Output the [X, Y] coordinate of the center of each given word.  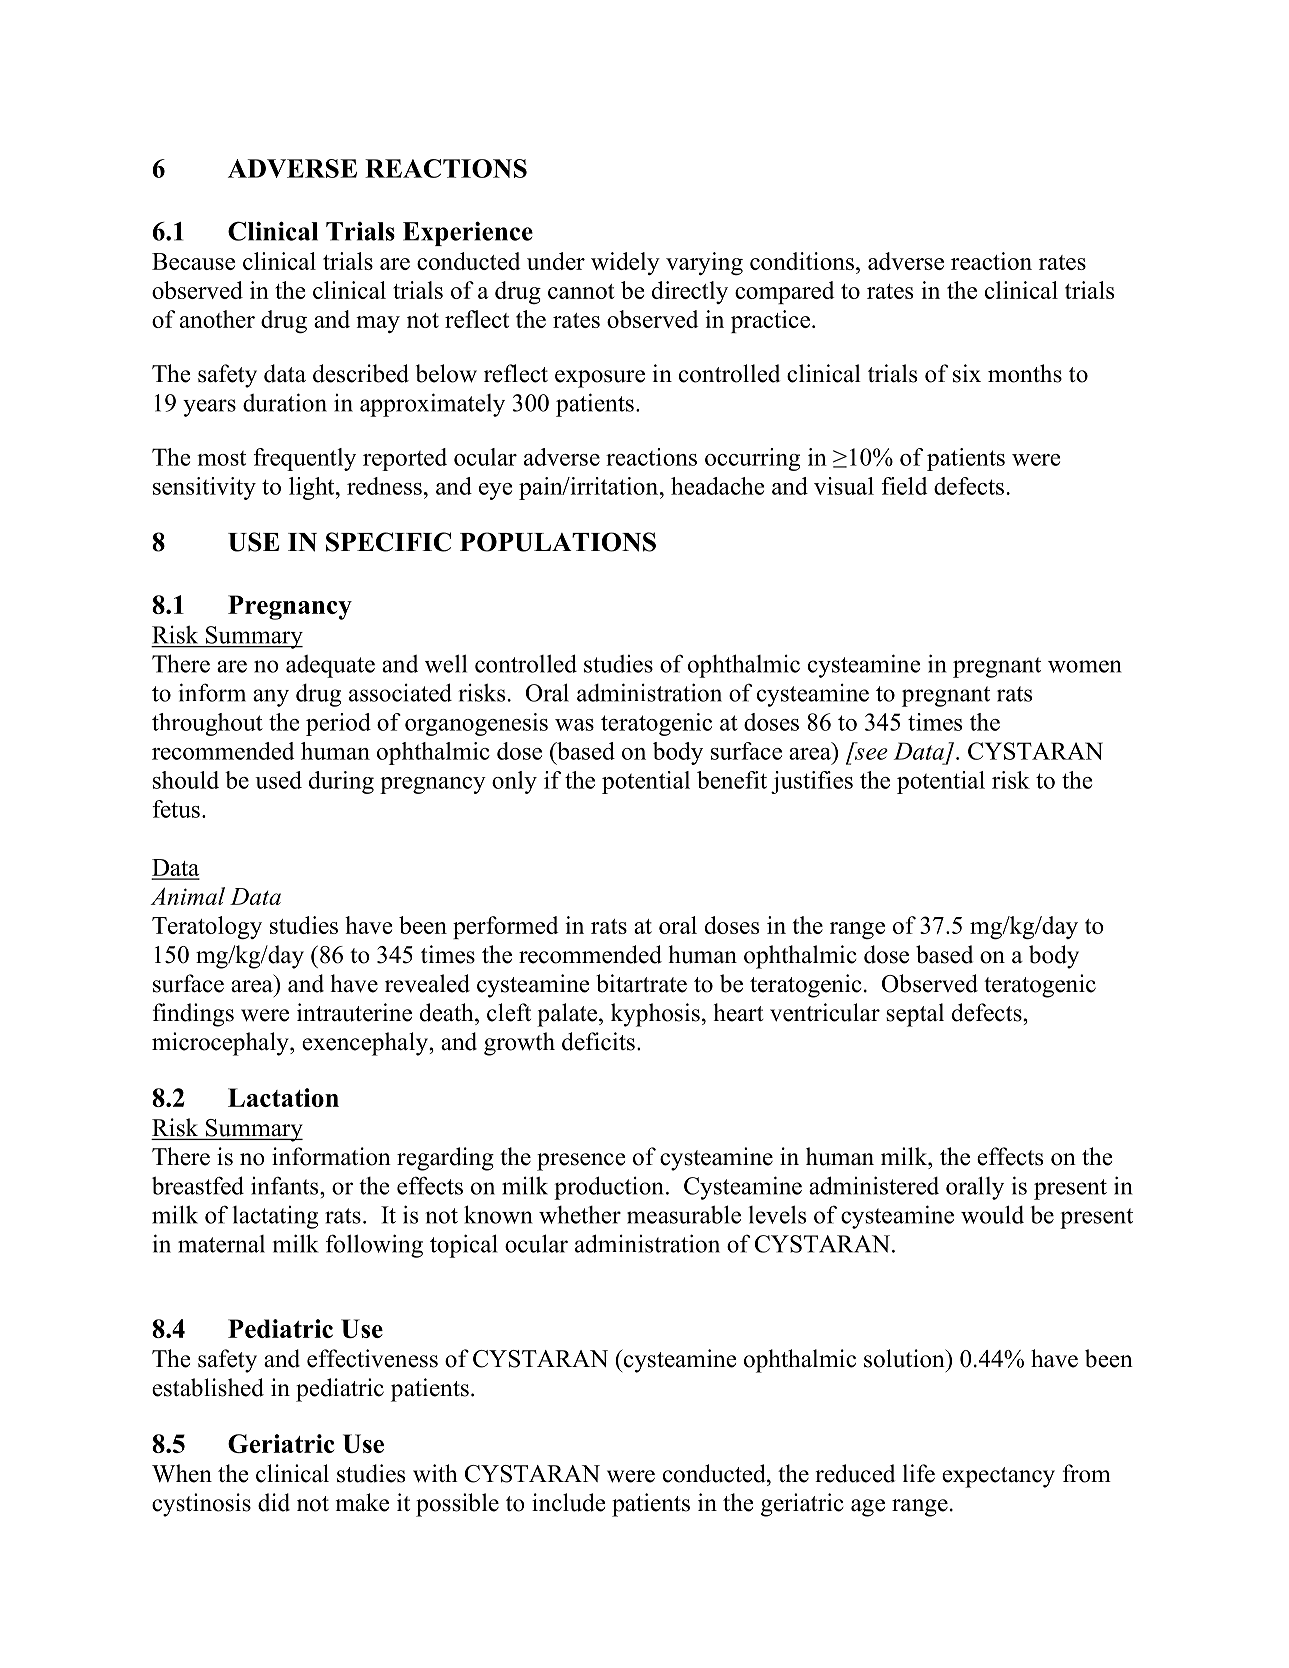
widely [625, 263]
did [274, 1502]
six [967, 373]
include [569, 1502]
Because [193, 261]
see [871, 754]
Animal [187, 896]
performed [506, 927]
